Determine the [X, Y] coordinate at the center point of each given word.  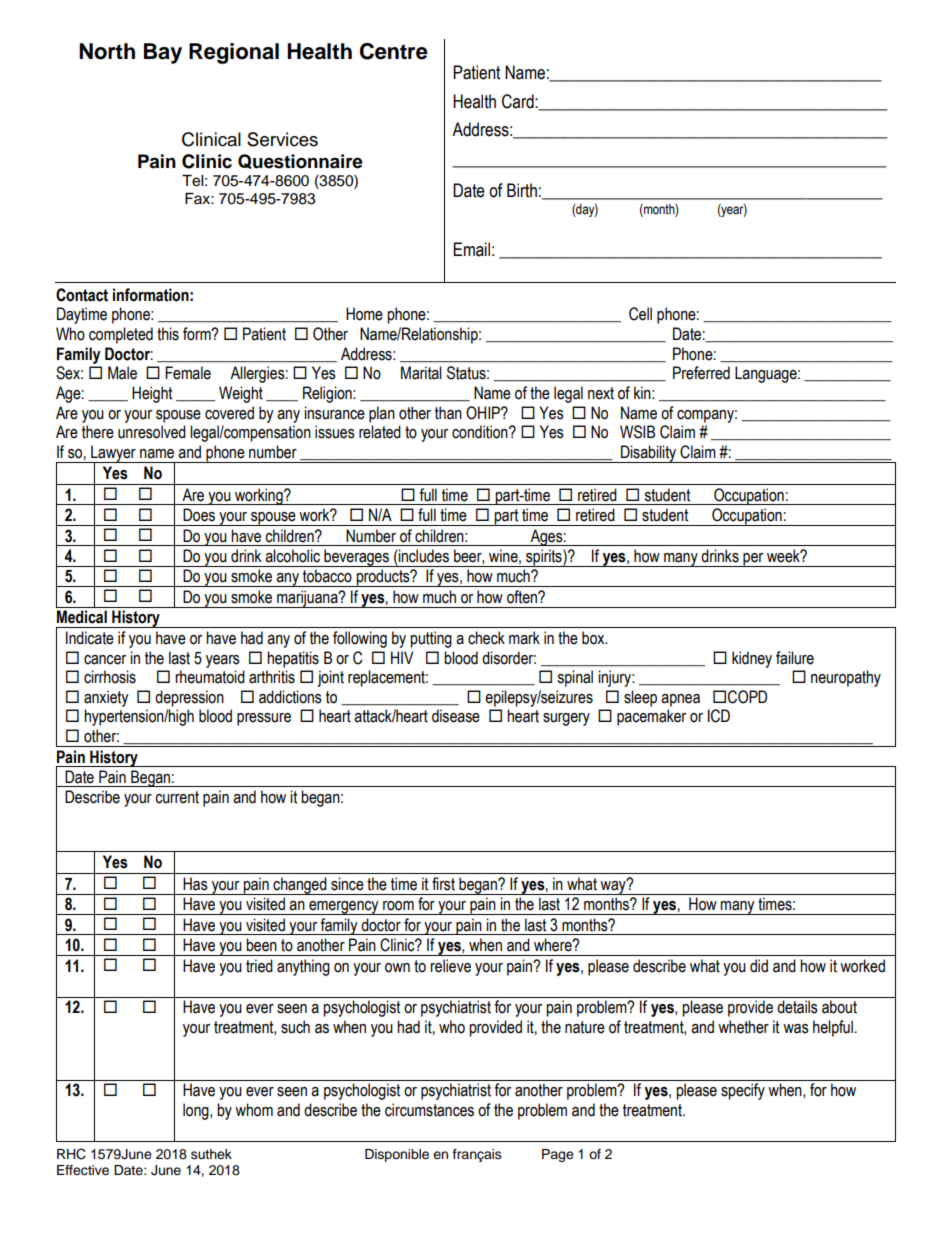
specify [743, 1091]
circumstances [429, 1110]
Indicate [90, 638]
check [486, 638]
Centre [394, 51]
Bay [163, 53]
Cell [640, 314]
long [197, 1111]
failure [795, 658]
